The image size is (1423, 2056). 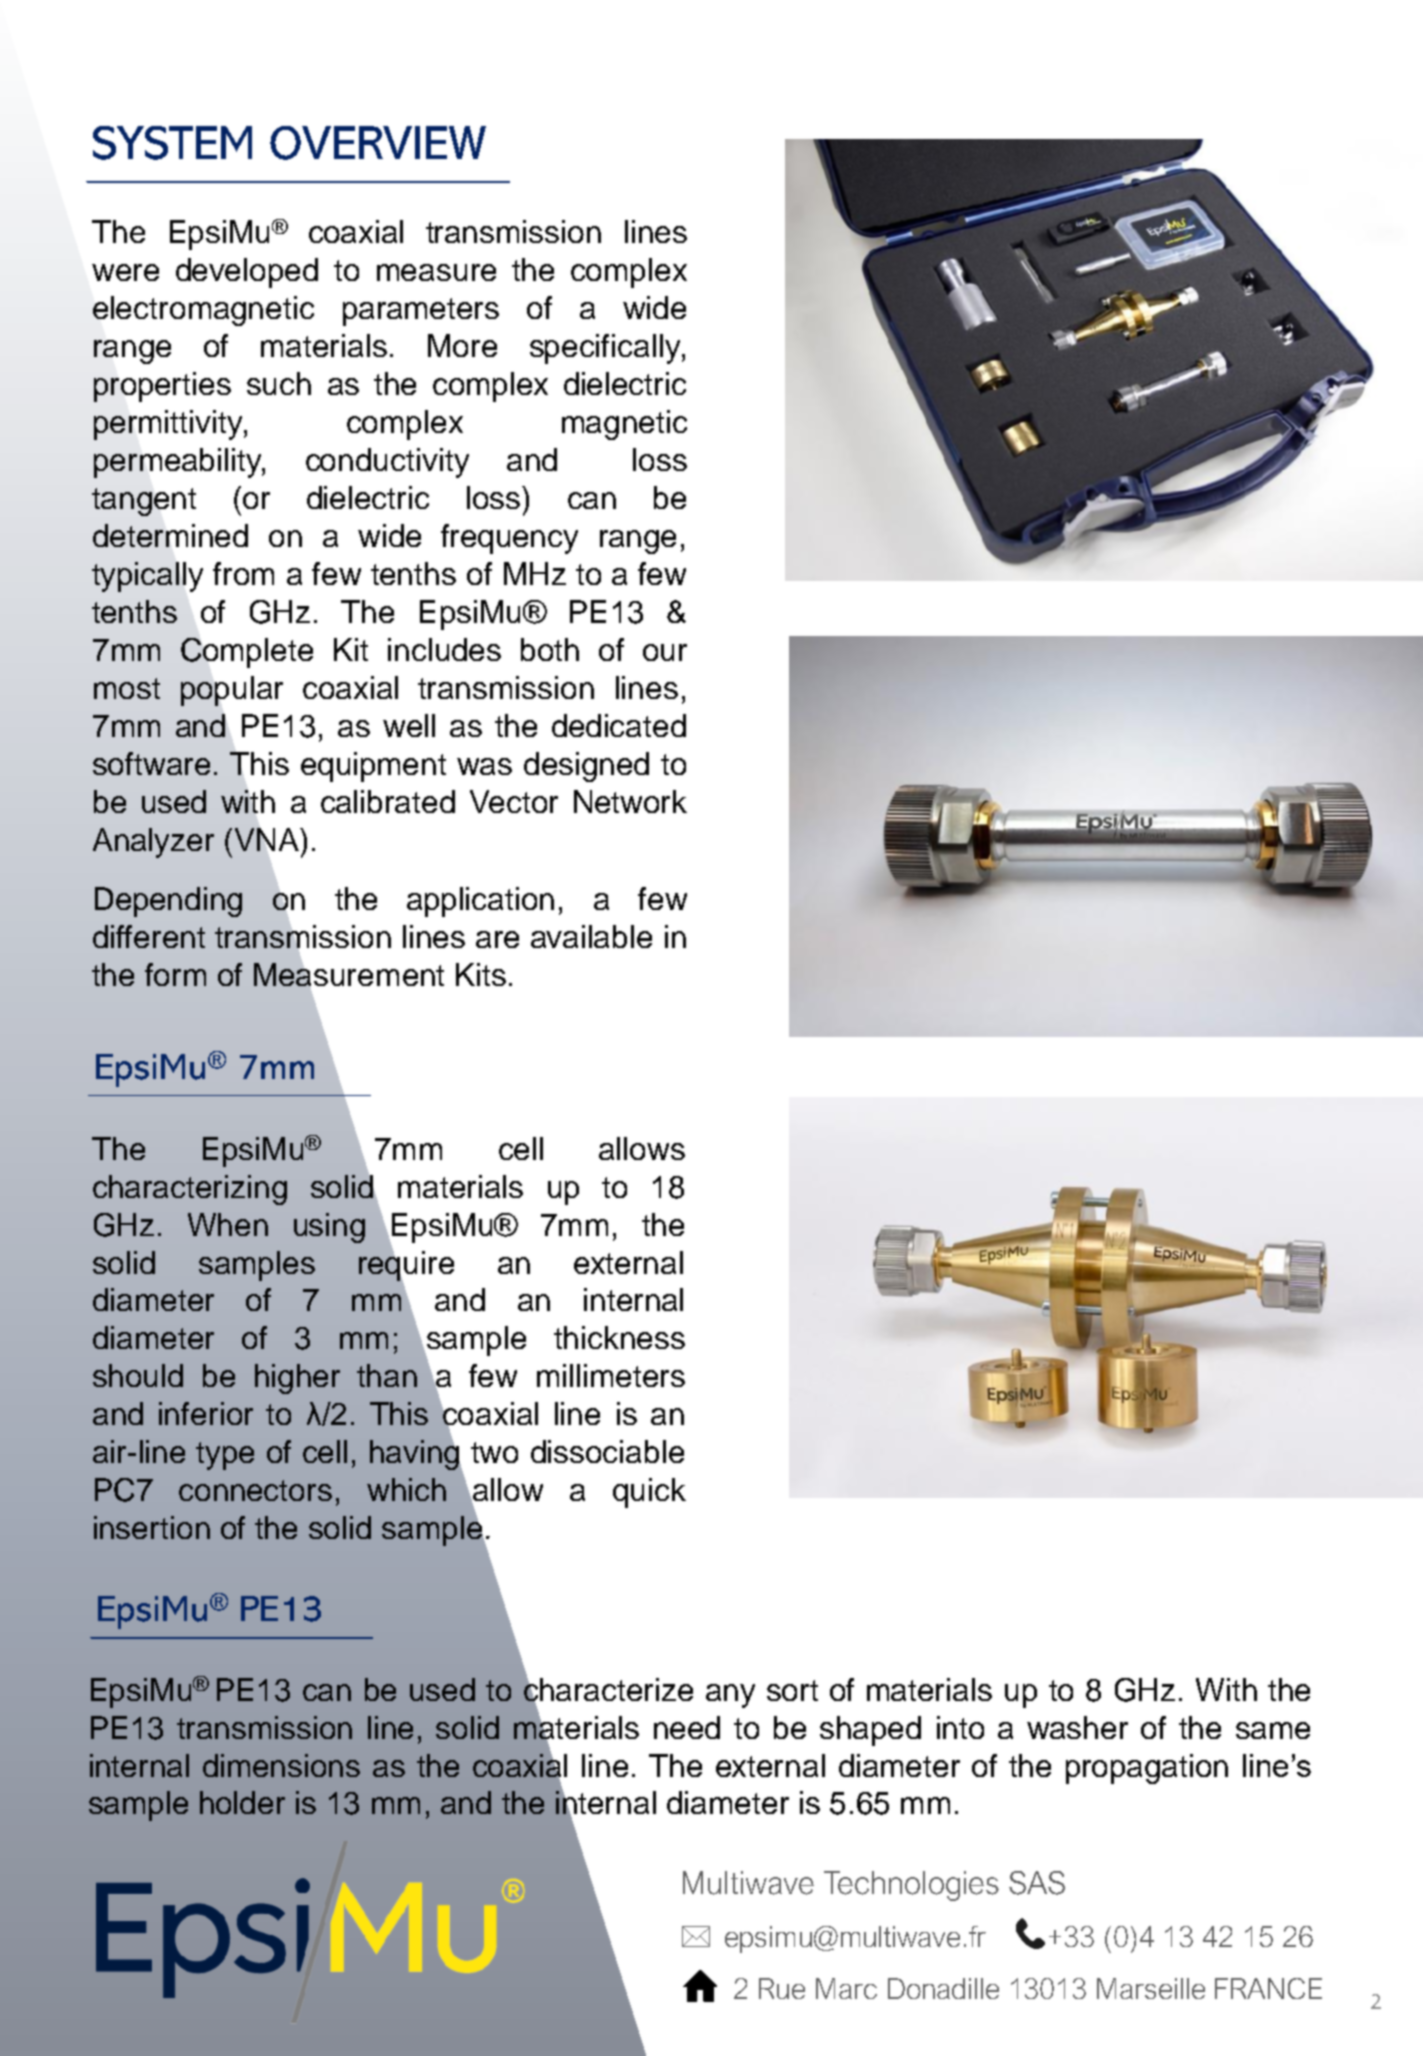 What do you see at coordinates (591, 936) in the screenshot?
I see `available` at bounding box center [591, 936].
